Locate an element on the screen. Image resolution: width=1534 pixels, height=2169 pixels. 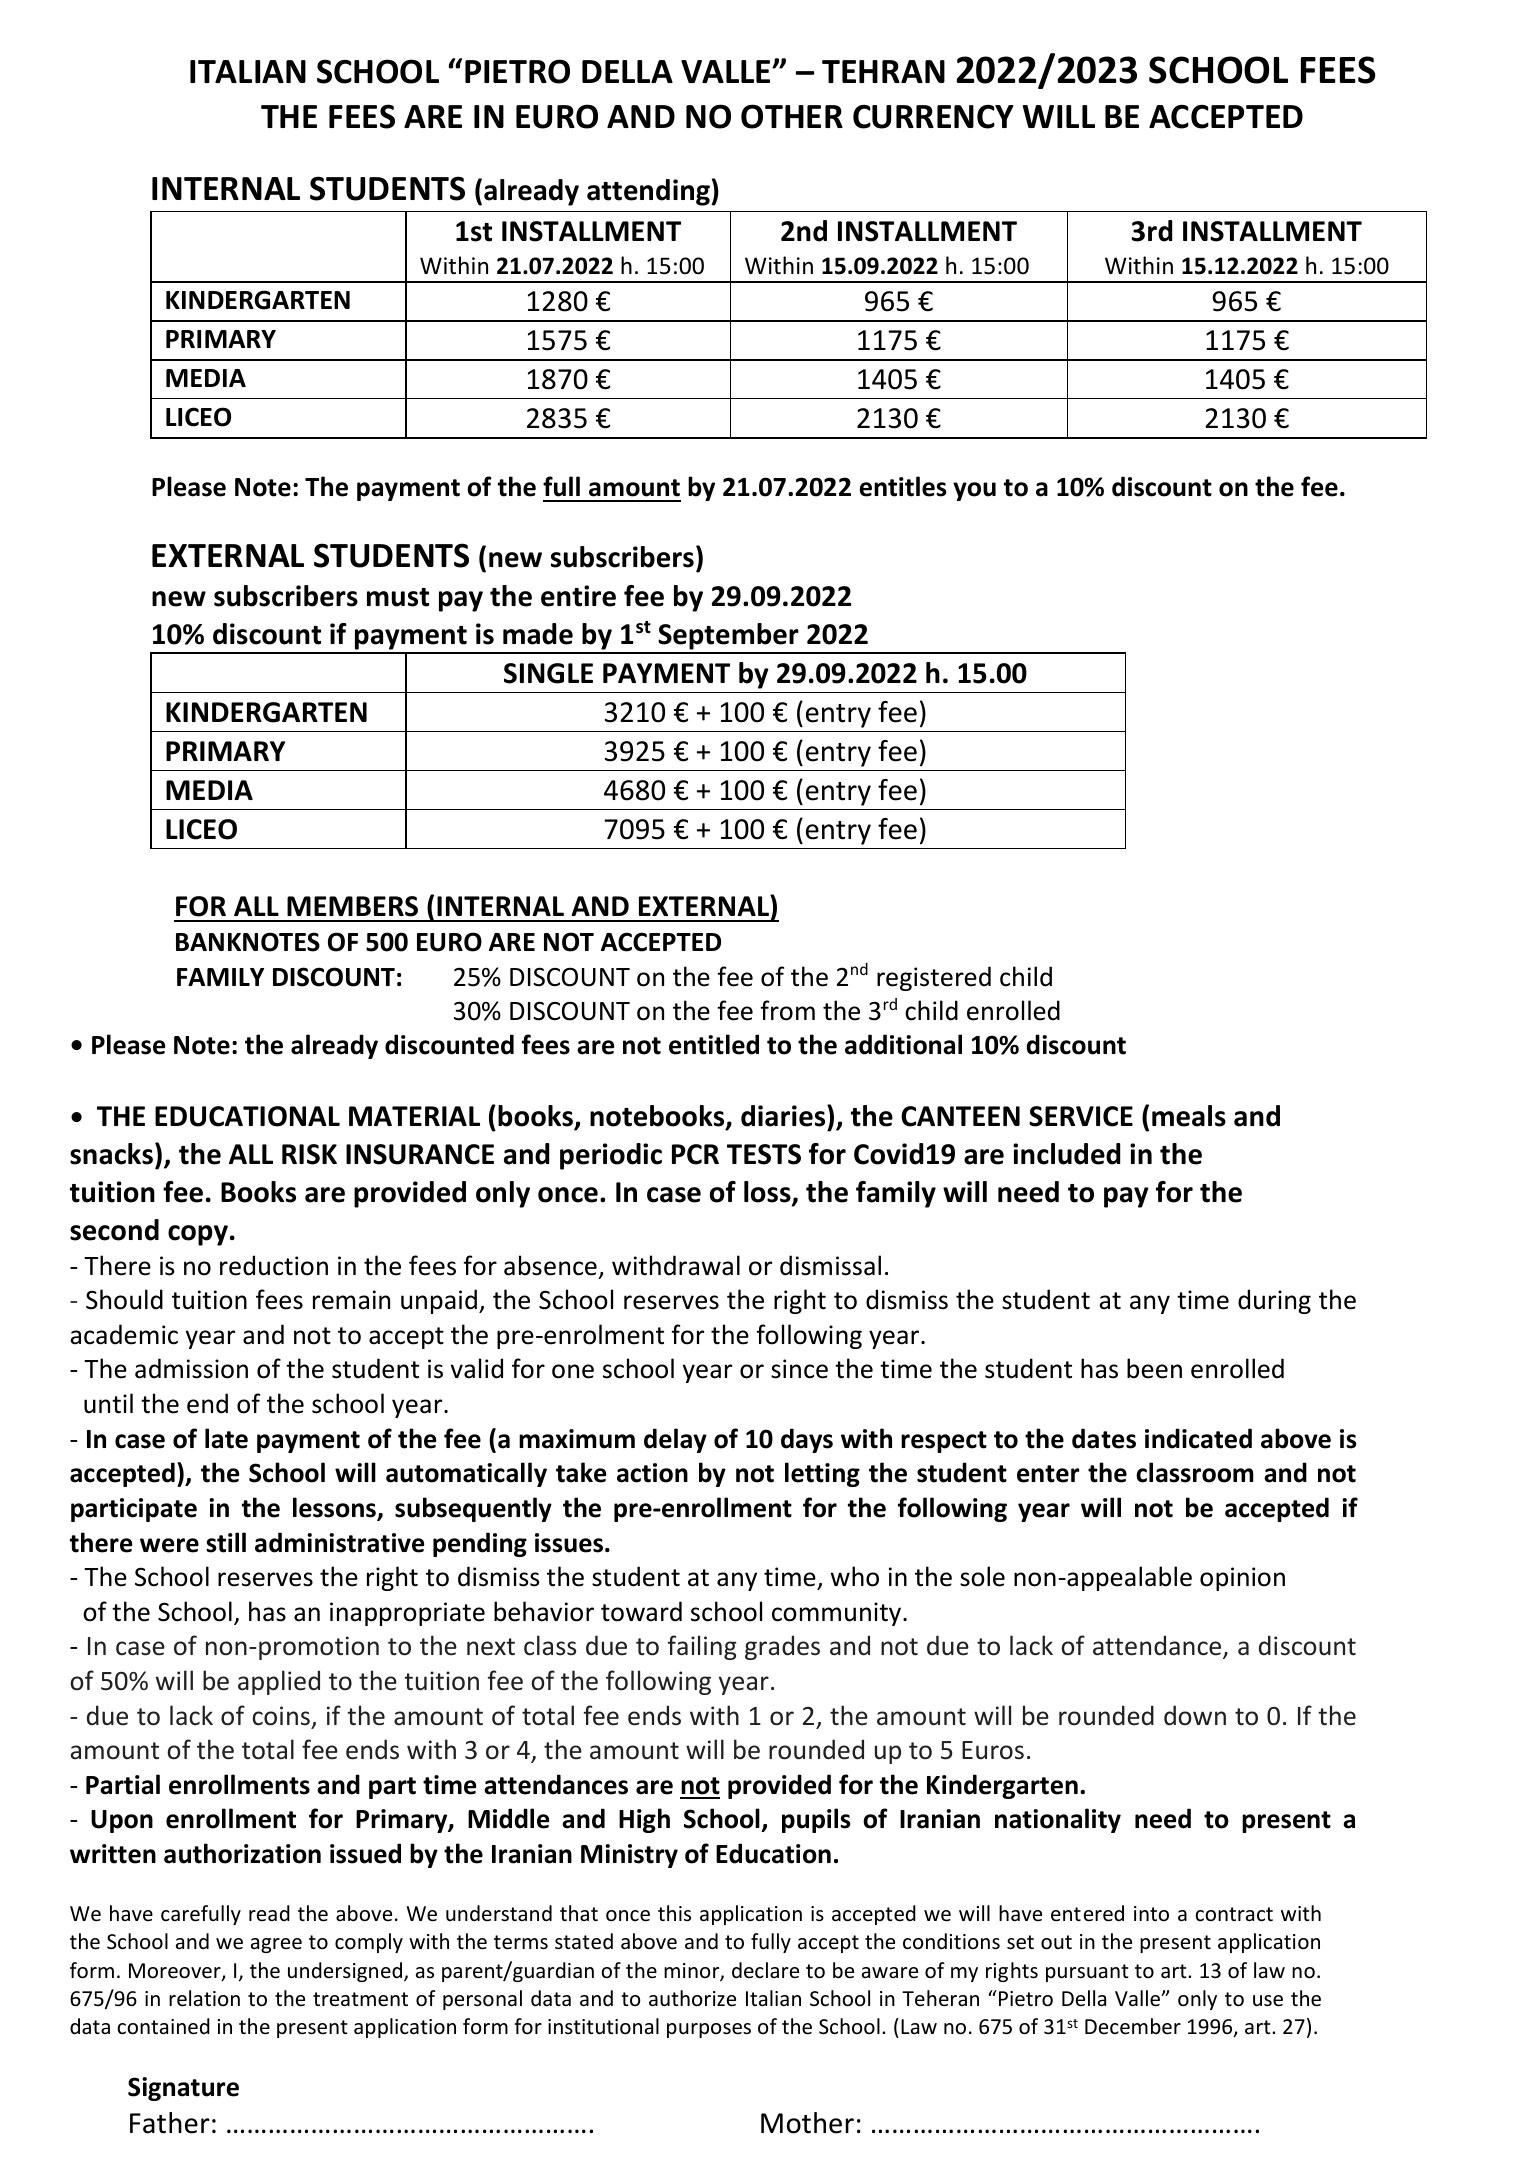
attending is located at coordinates (648, 192).
